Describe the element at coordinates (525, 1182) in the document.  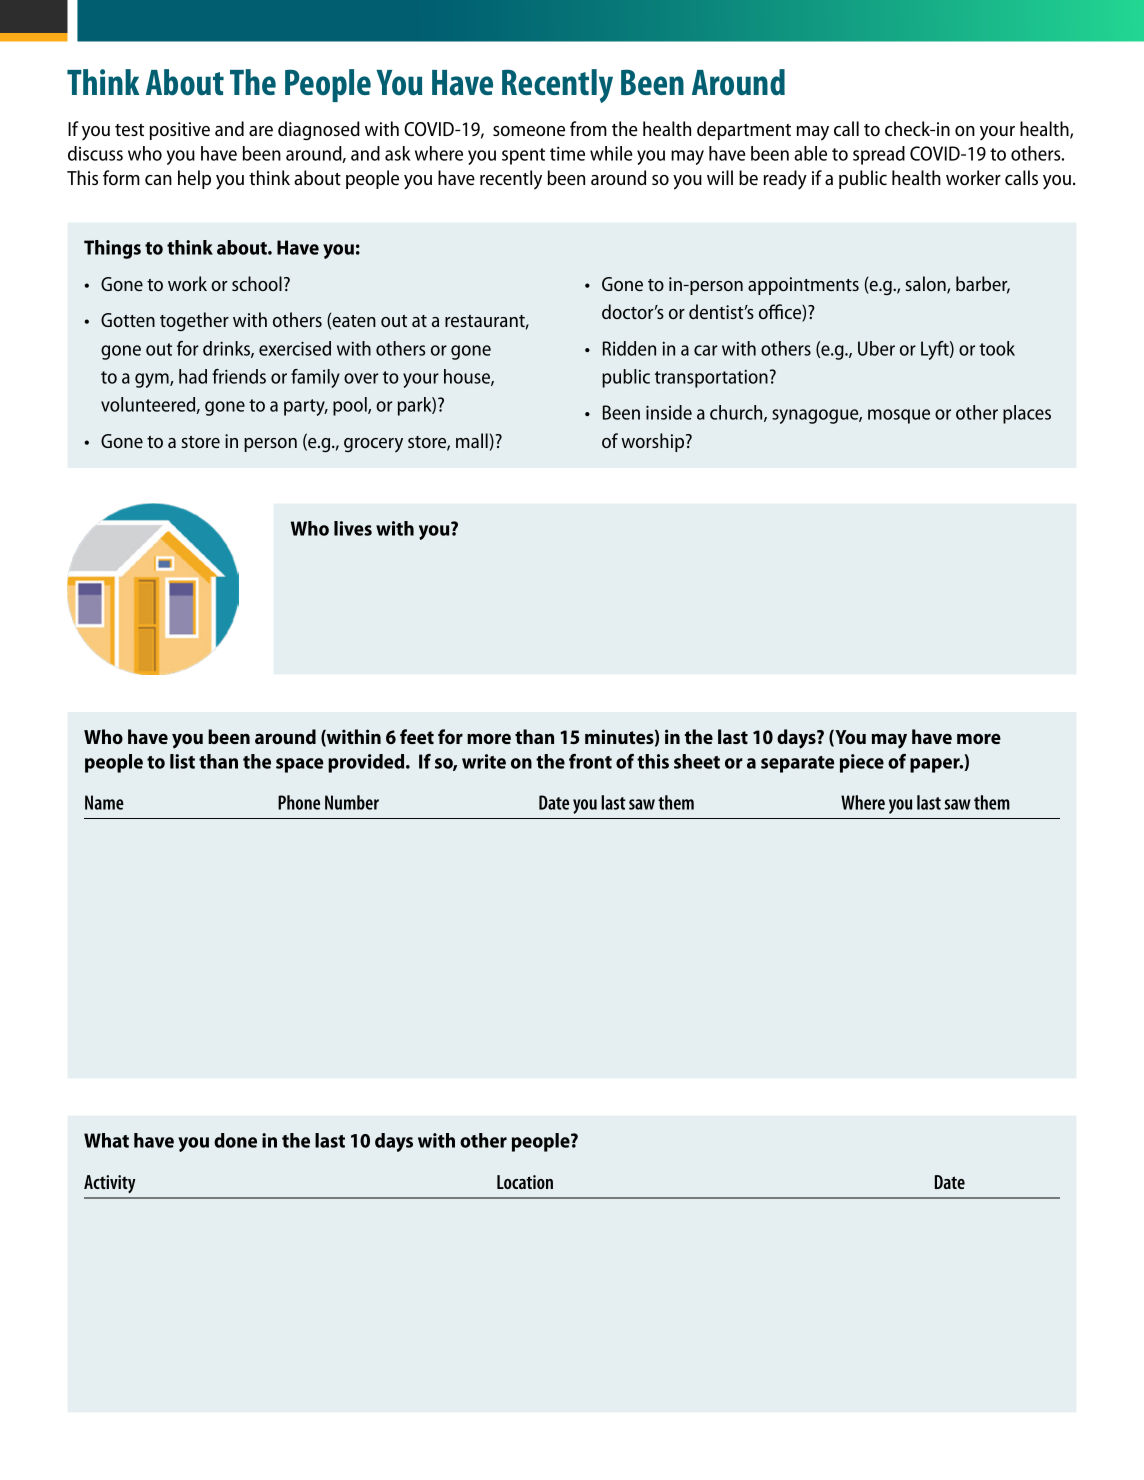
I see `Location` at that location.
